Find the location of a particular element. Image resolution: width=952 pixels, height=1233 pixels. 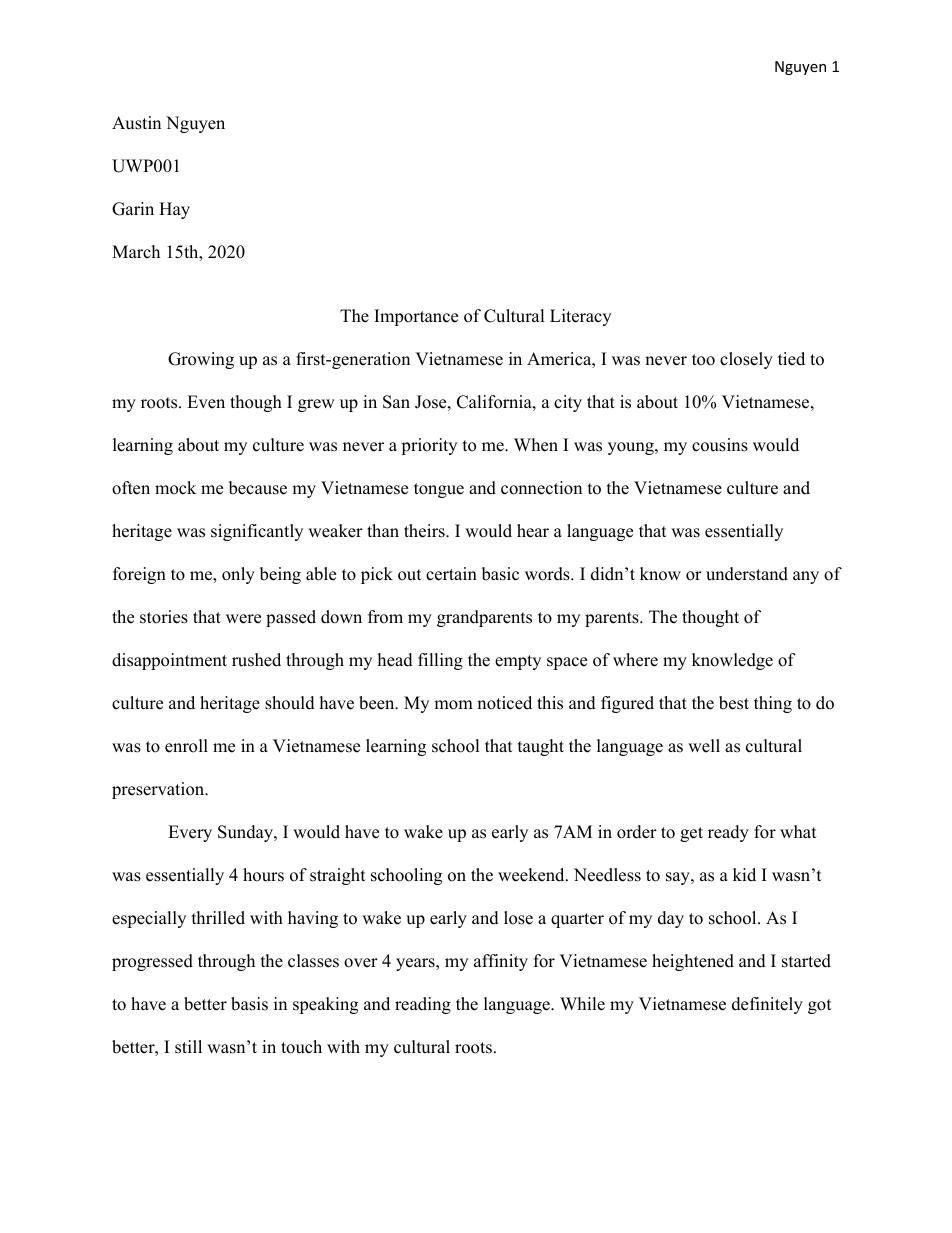

reading is located at coordinates (423, 1005).
